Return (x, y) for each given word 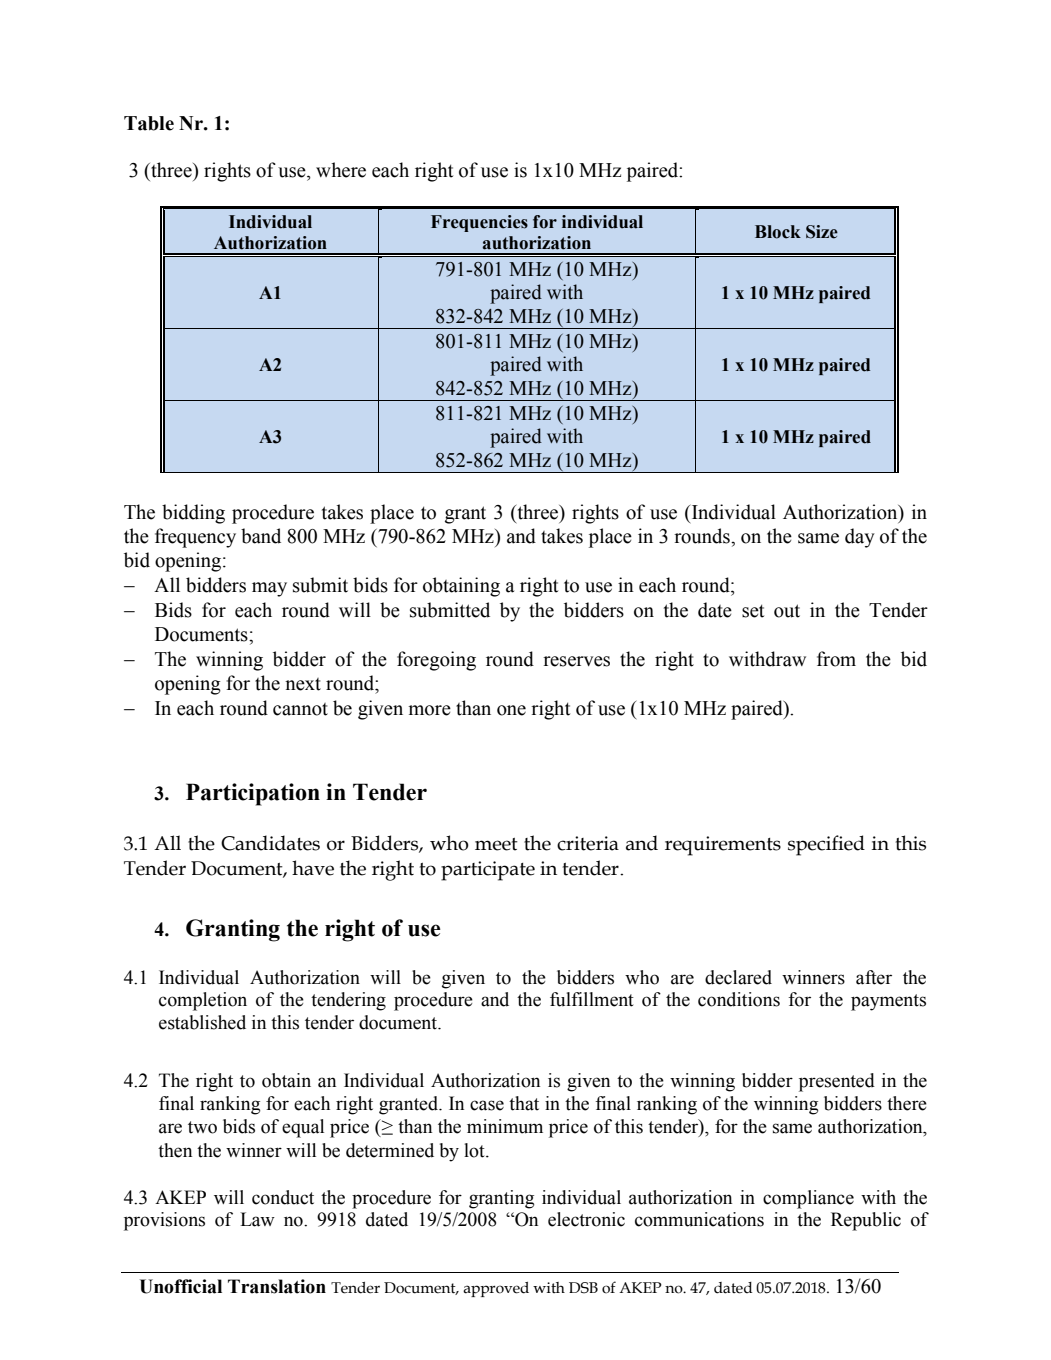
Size (822, 232)
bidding (193, 514)
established (202, 1022)
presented (837, 1082)
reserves (576, 661)
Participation (253, 794)
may (269, 589)
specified (826, 845)
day (860, 538)
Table (149, 123)
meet (496, 844)
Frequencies (479, 223)
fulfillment (592, 999)
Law (257, 1219)
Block (778, 232)
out (787, 611)
